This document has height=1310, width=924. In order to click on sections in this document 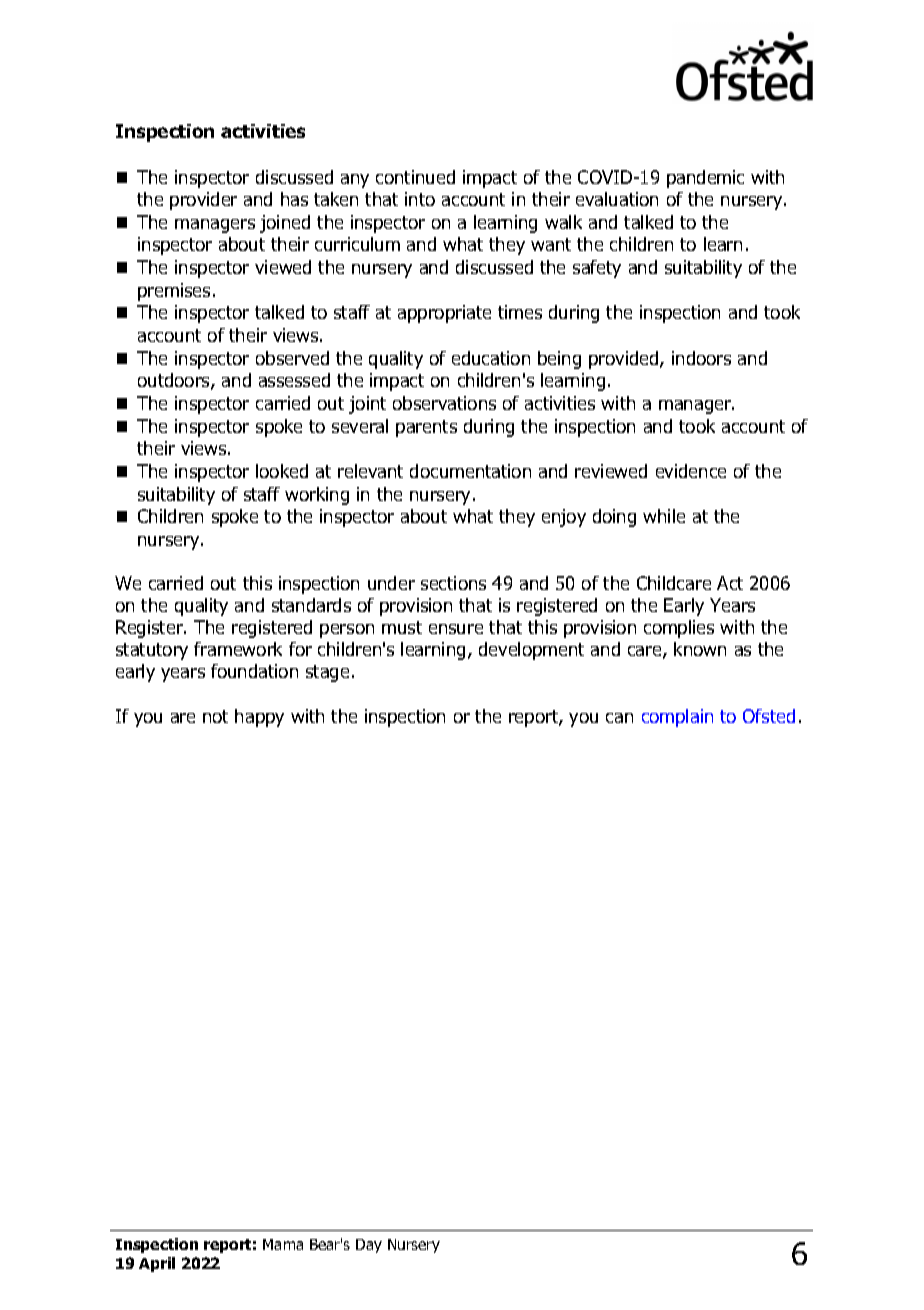, I will do `click(453, 583)`.
